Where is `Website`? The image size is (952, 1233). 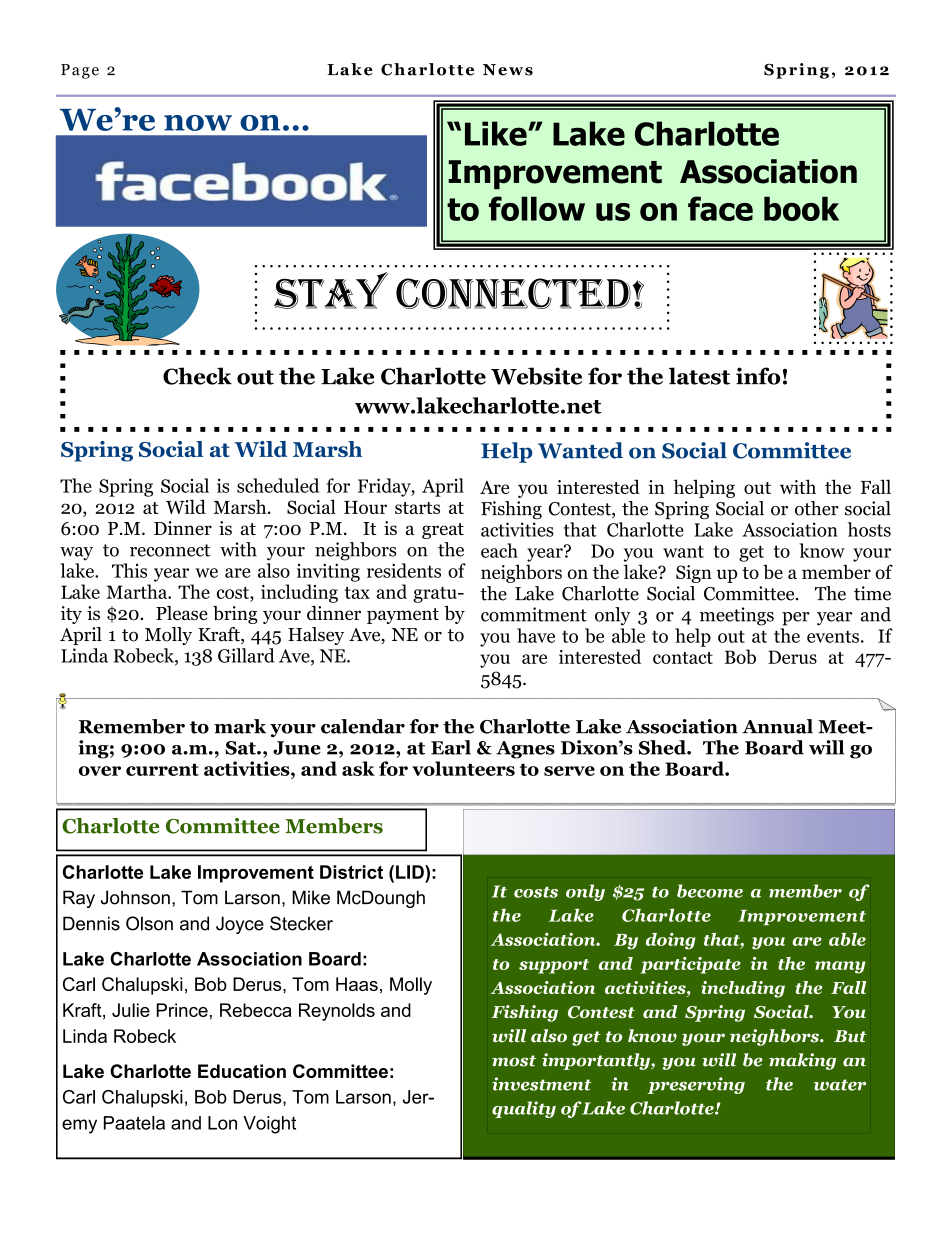
Website is located at coordinates (536, 376).
